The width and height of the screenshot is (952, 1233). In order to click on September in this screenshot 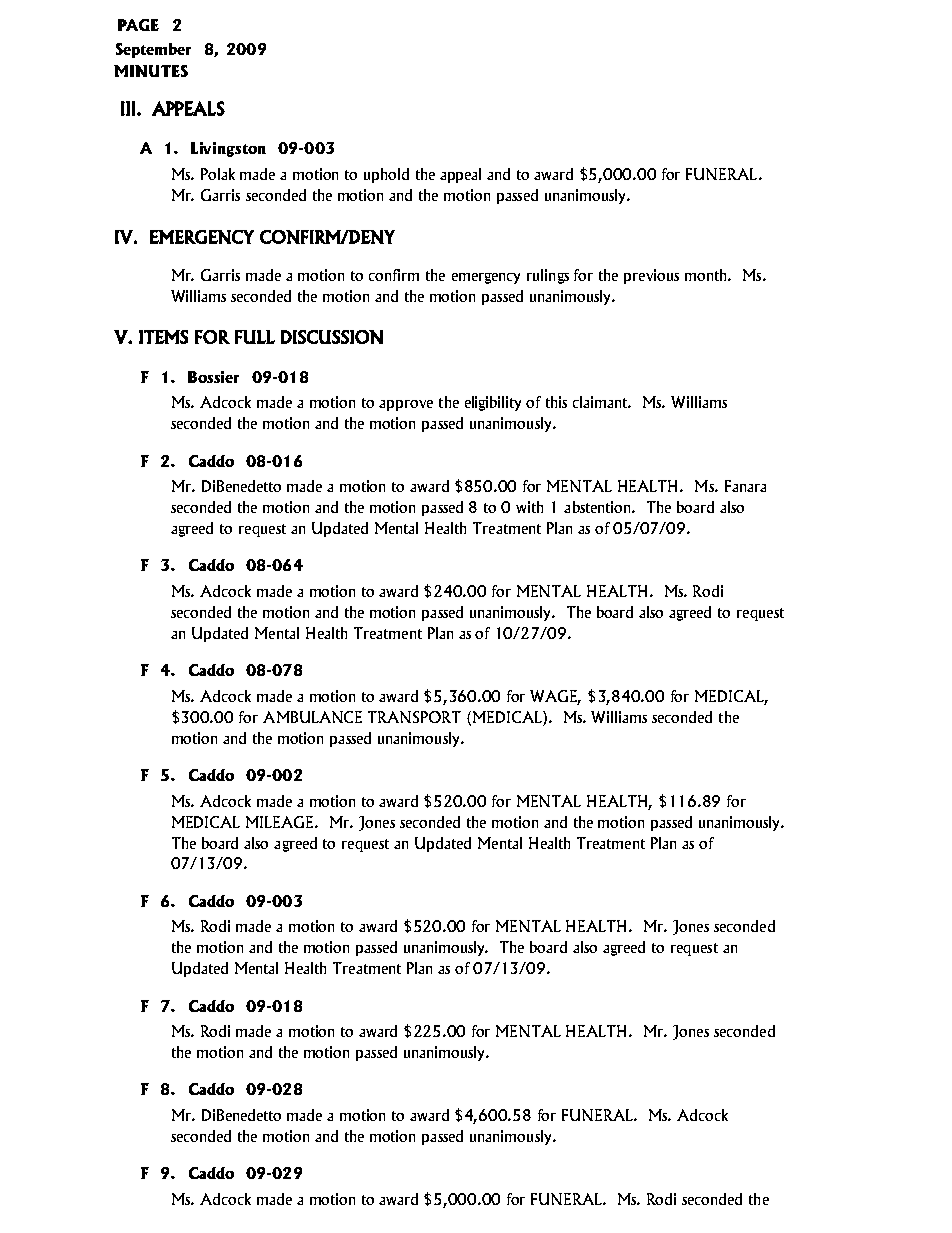, I will do `click(153, 50)`.
